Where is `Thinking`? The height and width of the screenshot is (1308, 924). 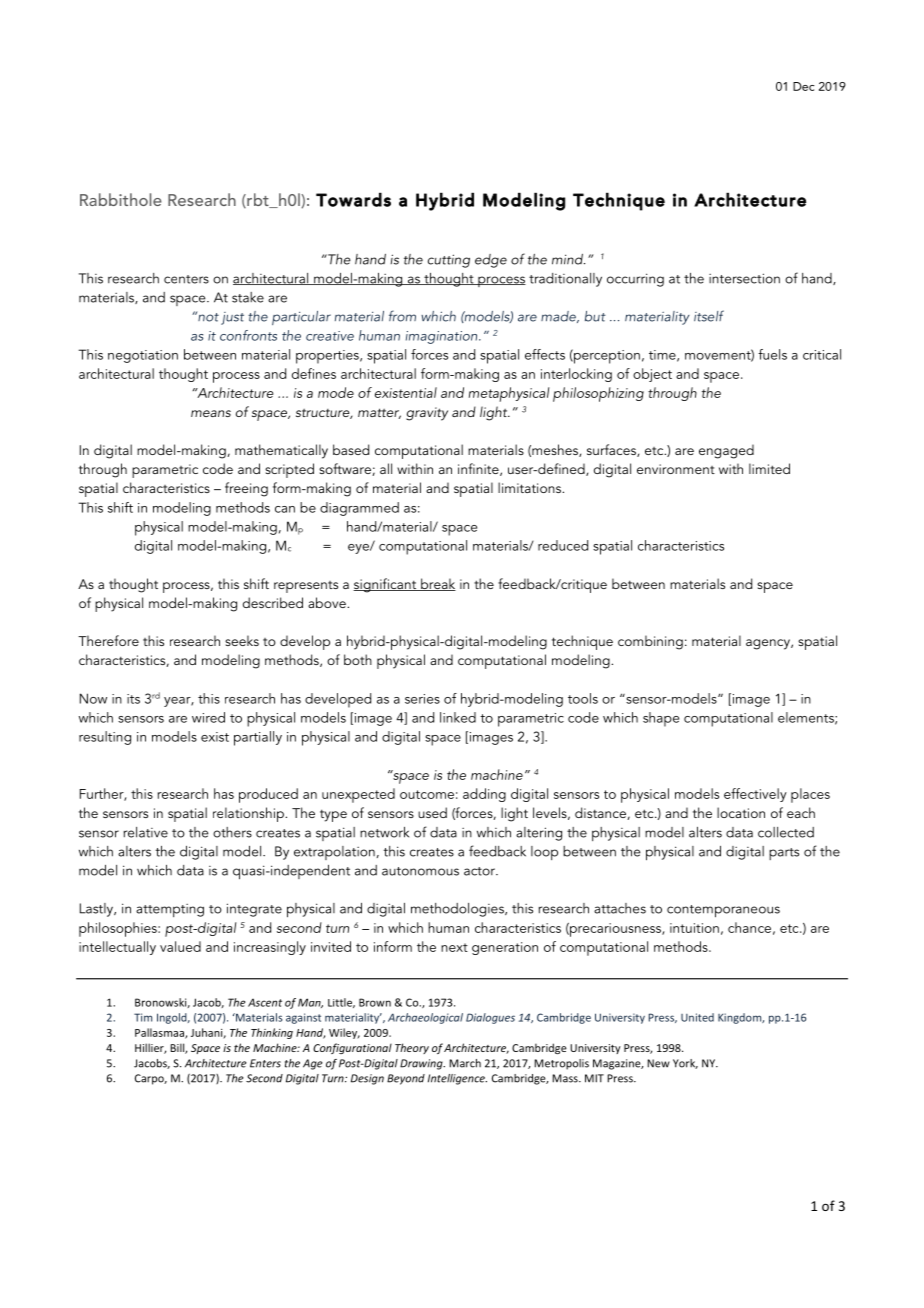 Thinking is located at coordinates (272, 1033).
